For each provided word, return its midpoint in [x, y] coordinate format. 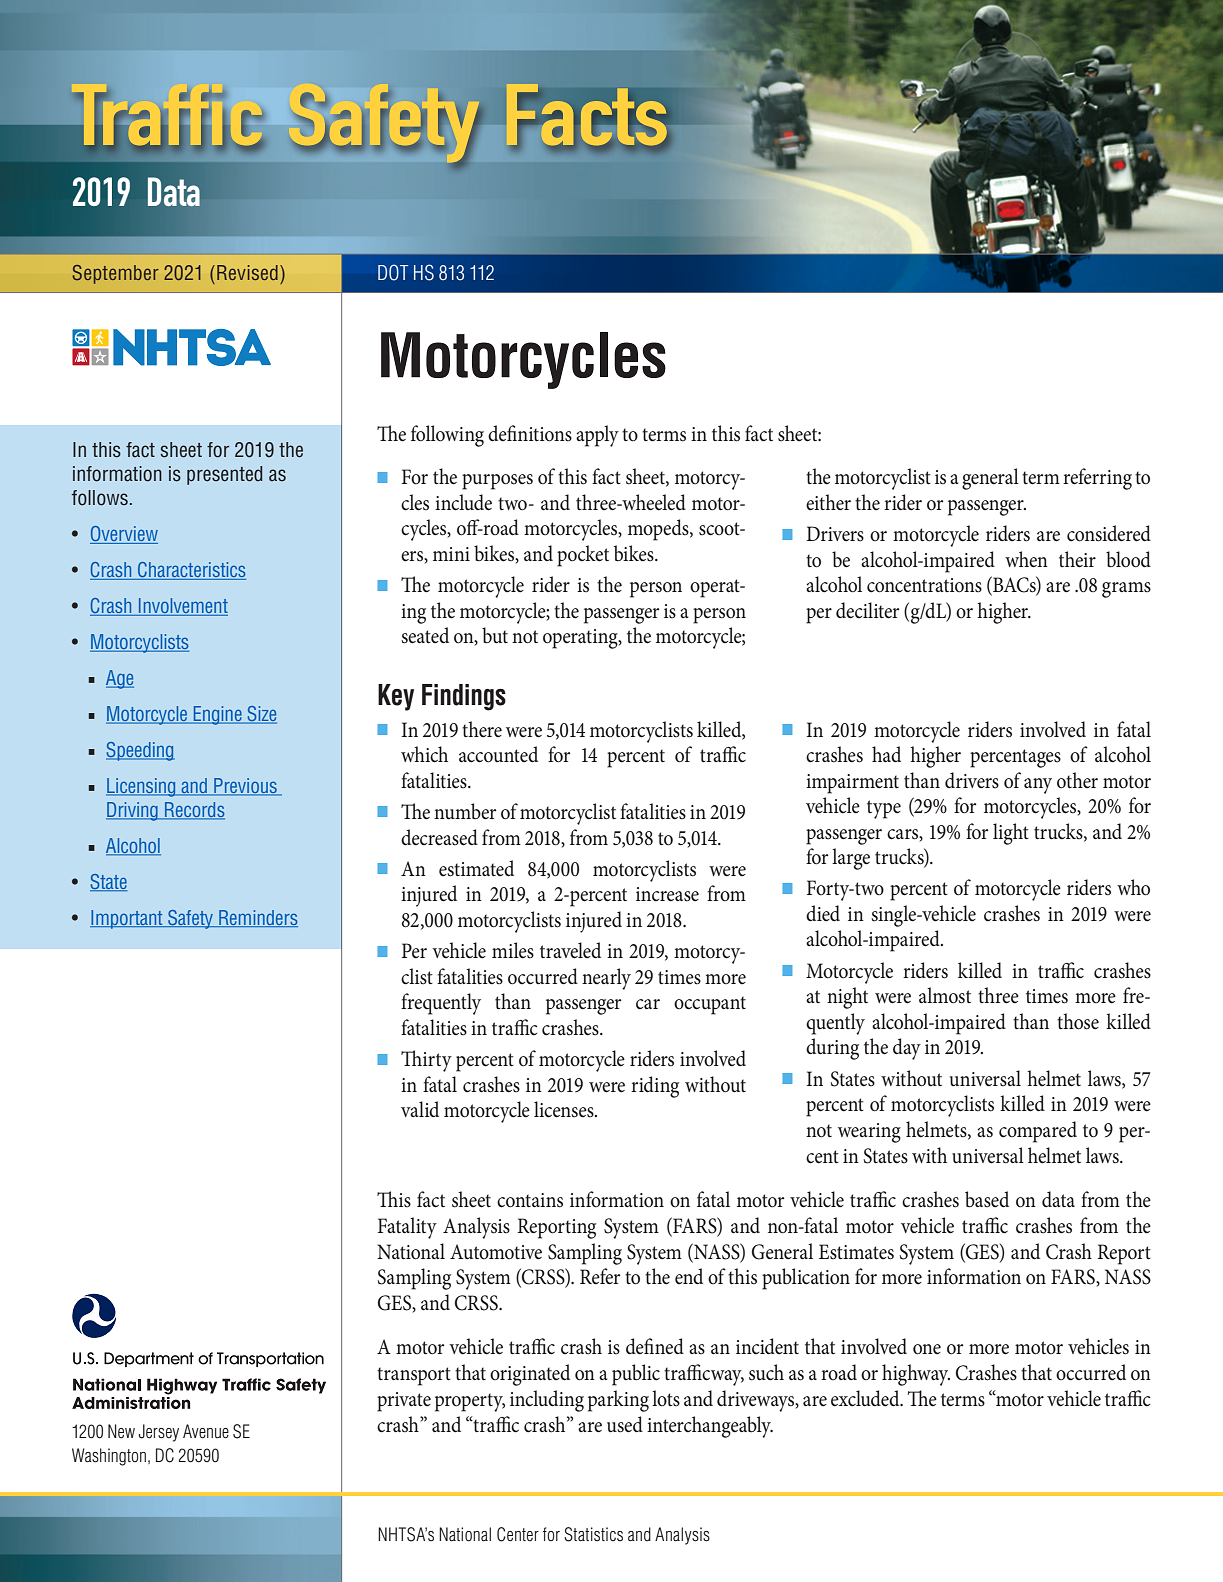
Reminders [257, 918]
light [1011, 834]
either [828, 502]
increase [667, 894]
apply [597, 436]
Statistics [593, 1534]
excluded [866, 1398]
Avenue [206, 1431]
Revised [247, 272]
